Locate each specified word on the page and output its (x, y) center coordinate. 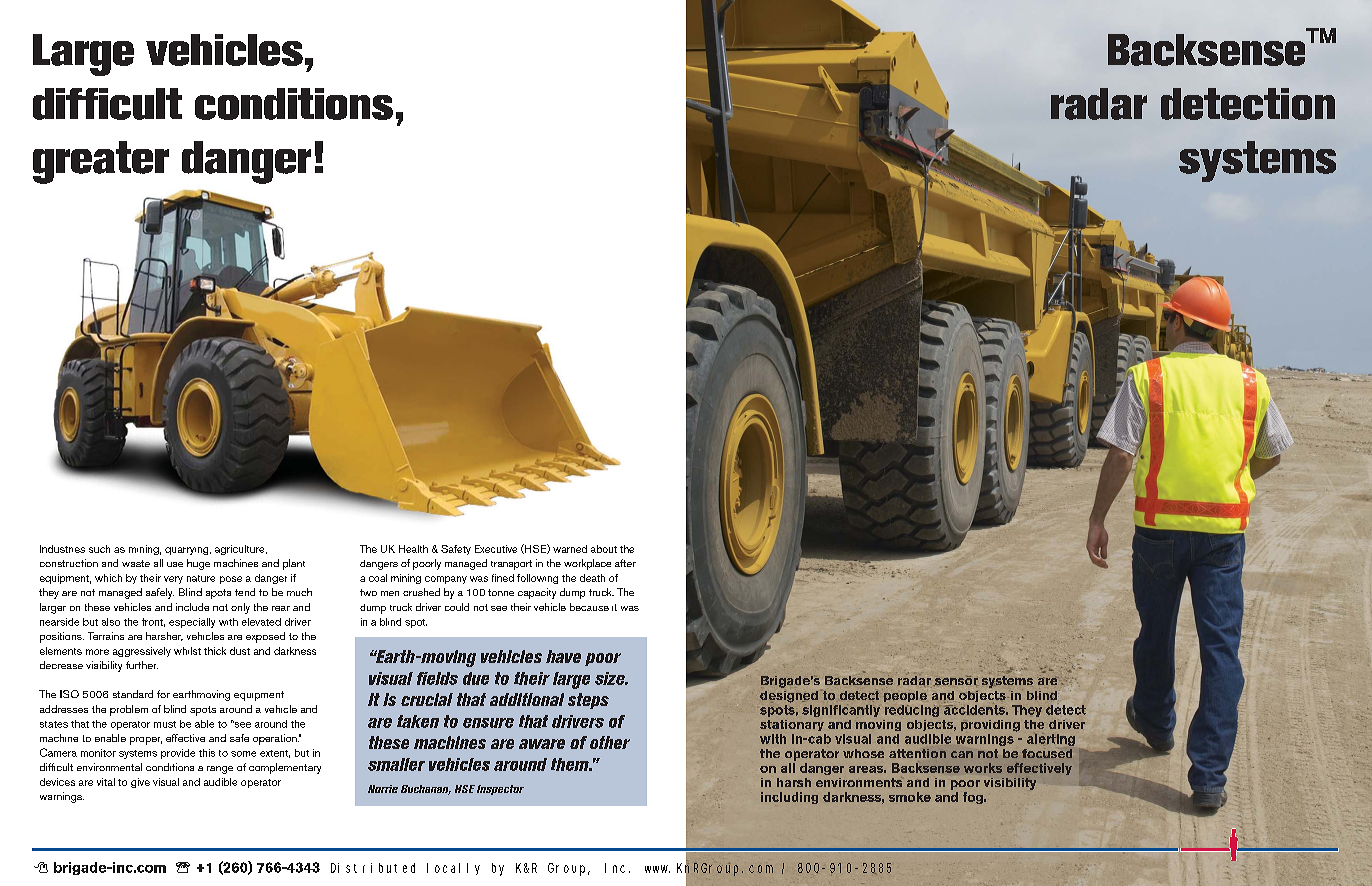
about (604, 549)
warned (570, 549)
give (140, 783)
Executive (496, 549)
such (99, 549)
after (625, 563)
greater (101, 162)
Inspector (500, 790)
